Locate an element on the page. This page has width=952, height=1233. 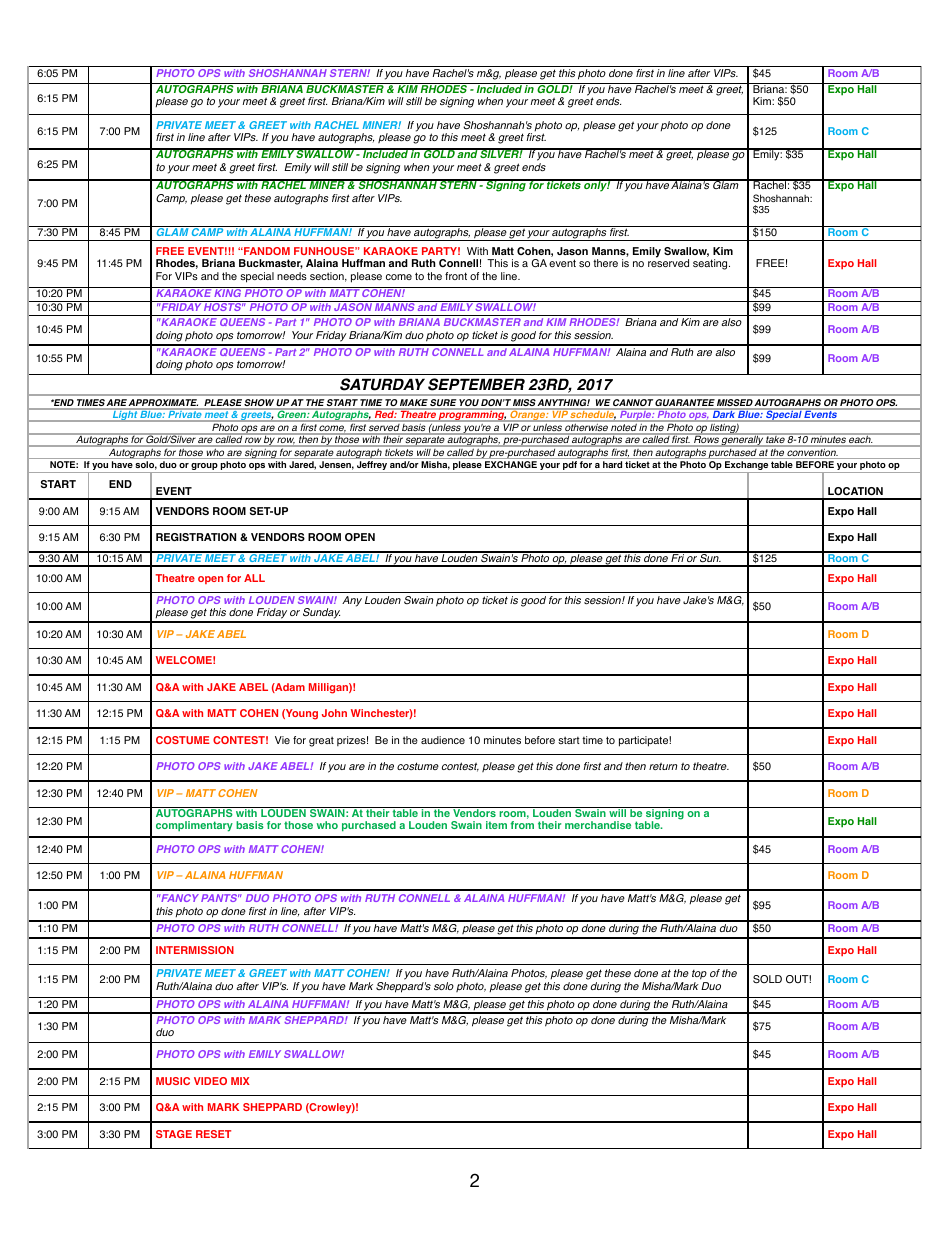
seating is located at coordinates (711, 264).
